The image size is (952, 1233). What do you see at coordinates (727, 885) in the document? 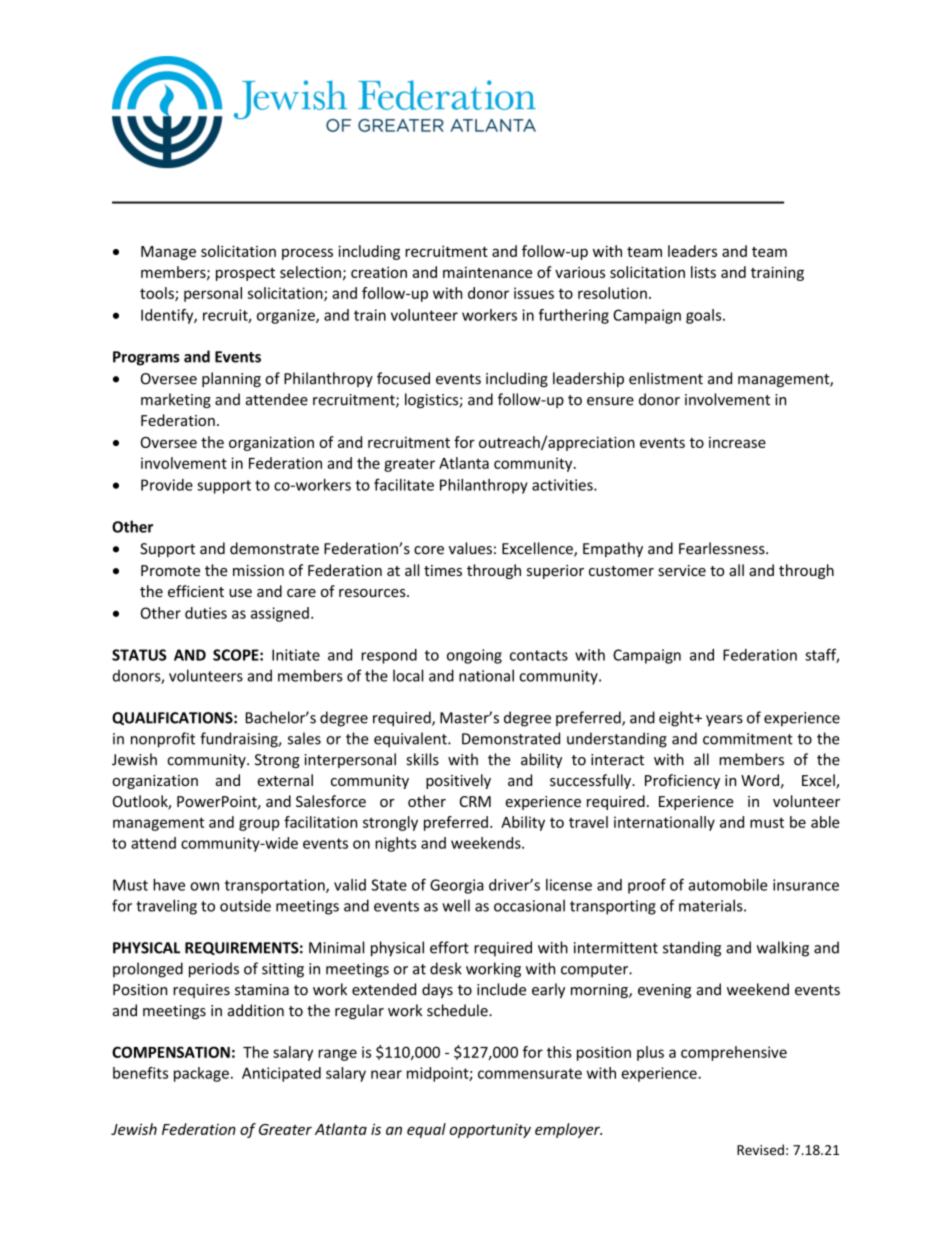
I see `automobile` at bounding box center [727, 885].
